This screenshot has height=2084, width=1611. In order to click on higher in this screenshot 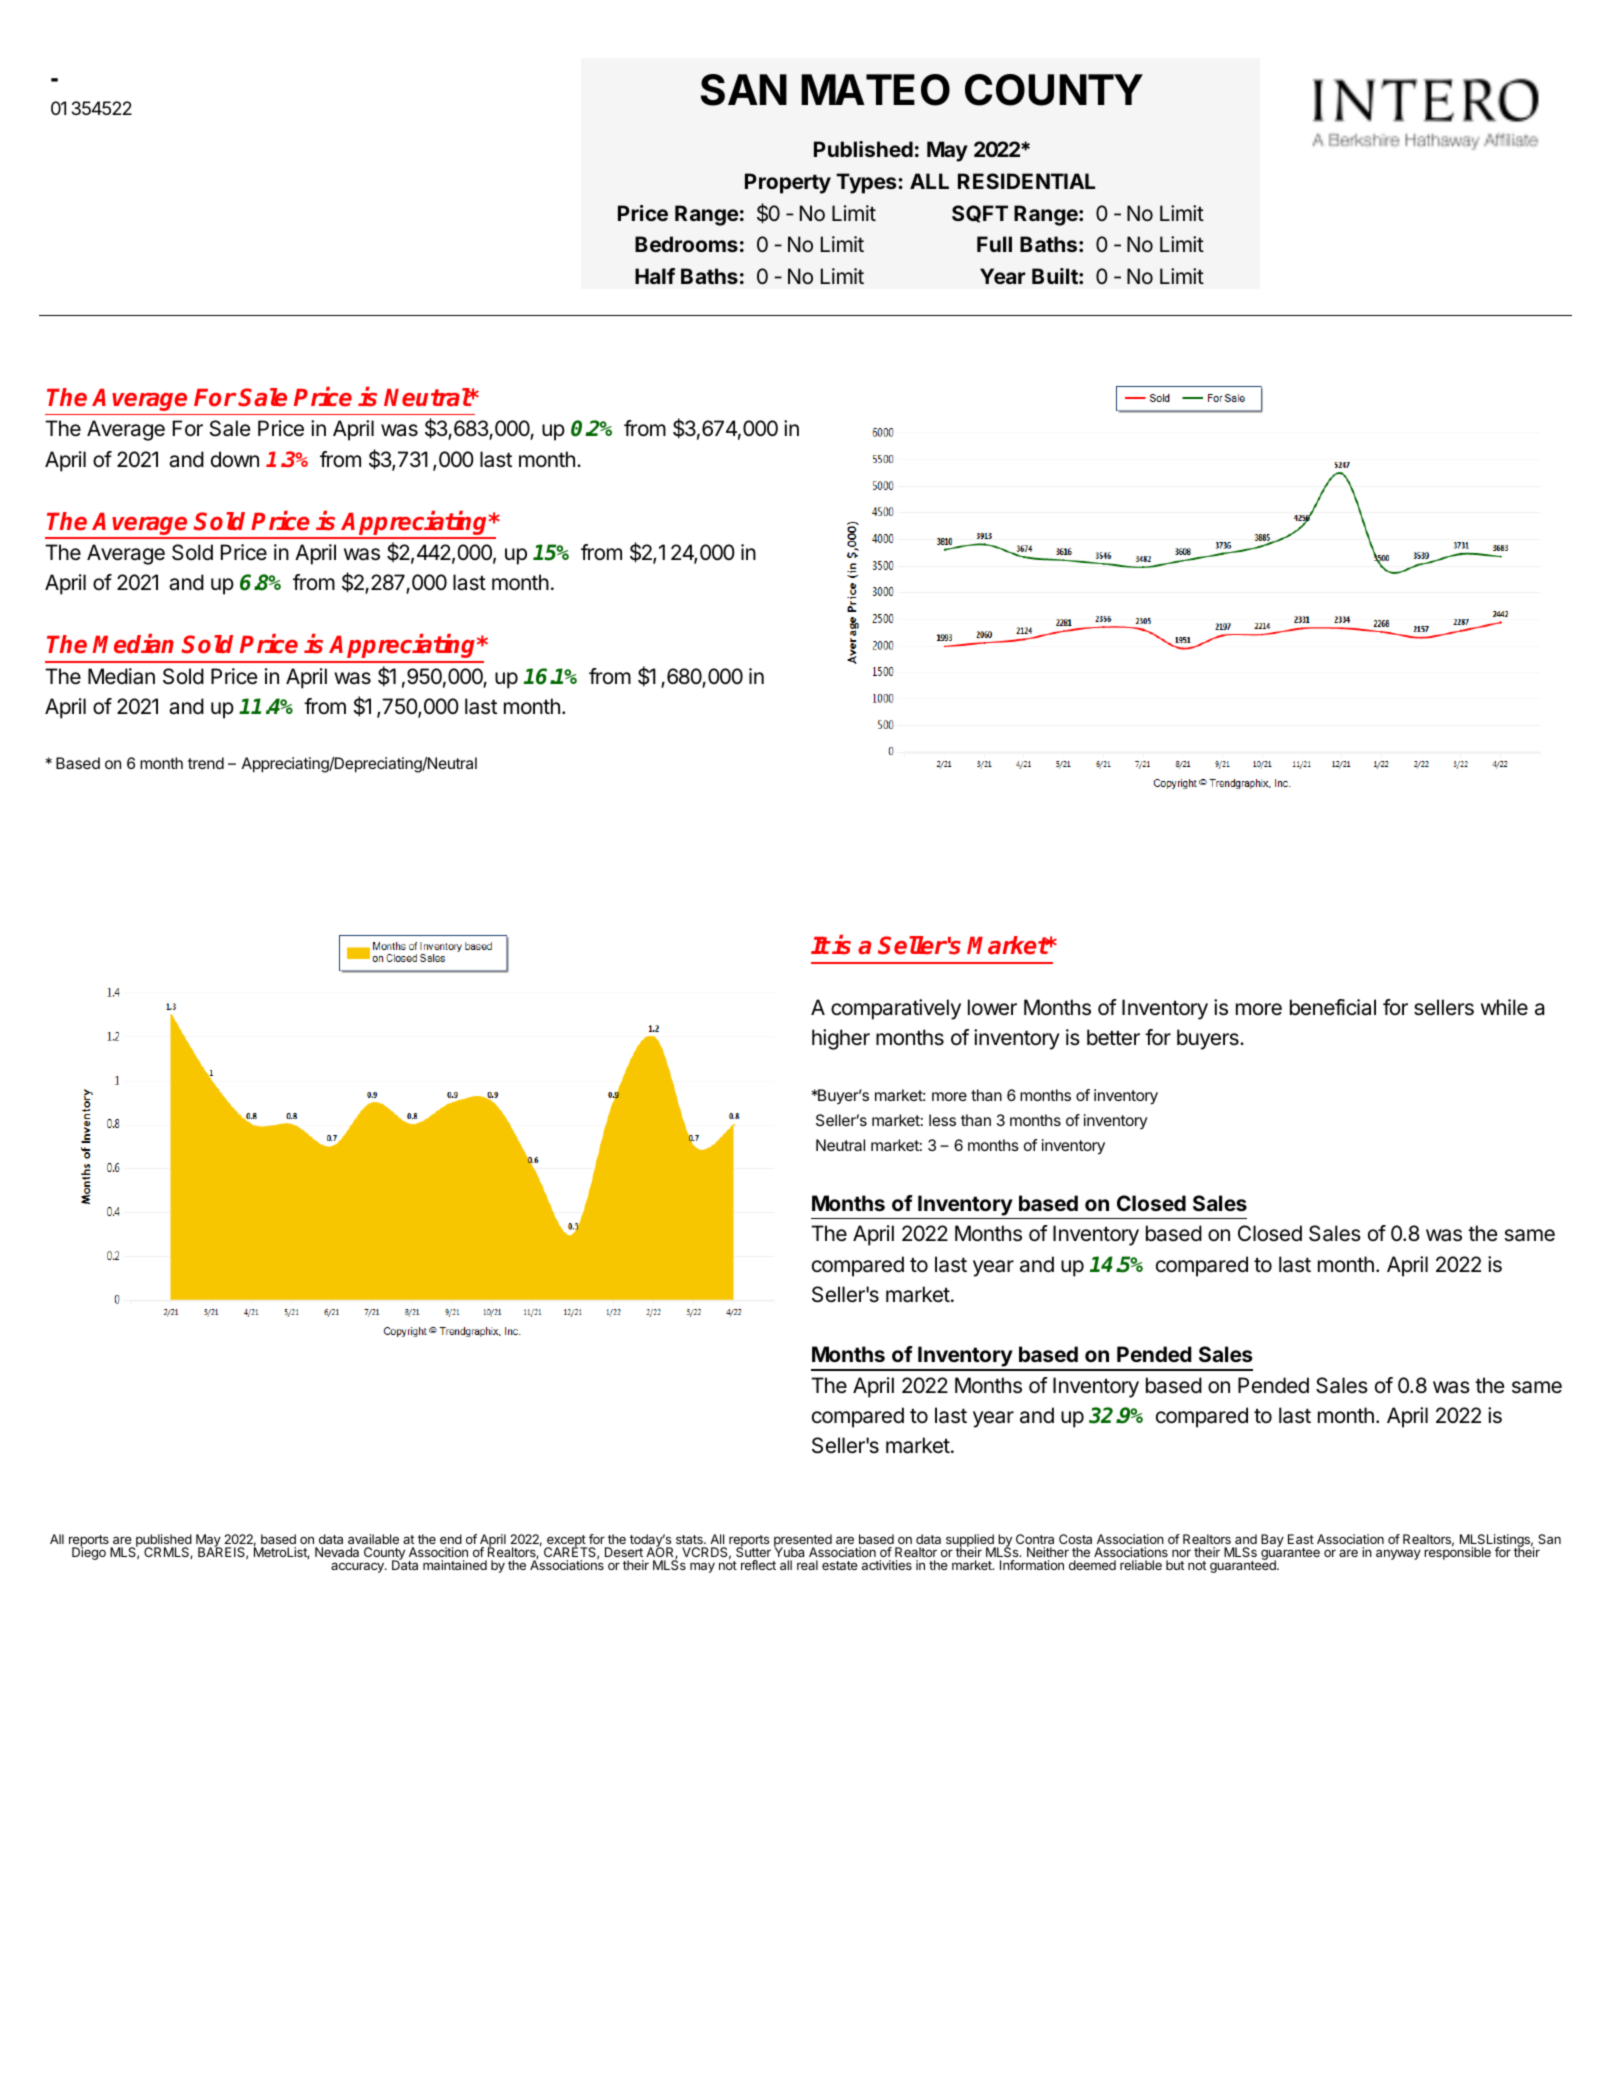, I will do `click(841, 1039)`.
